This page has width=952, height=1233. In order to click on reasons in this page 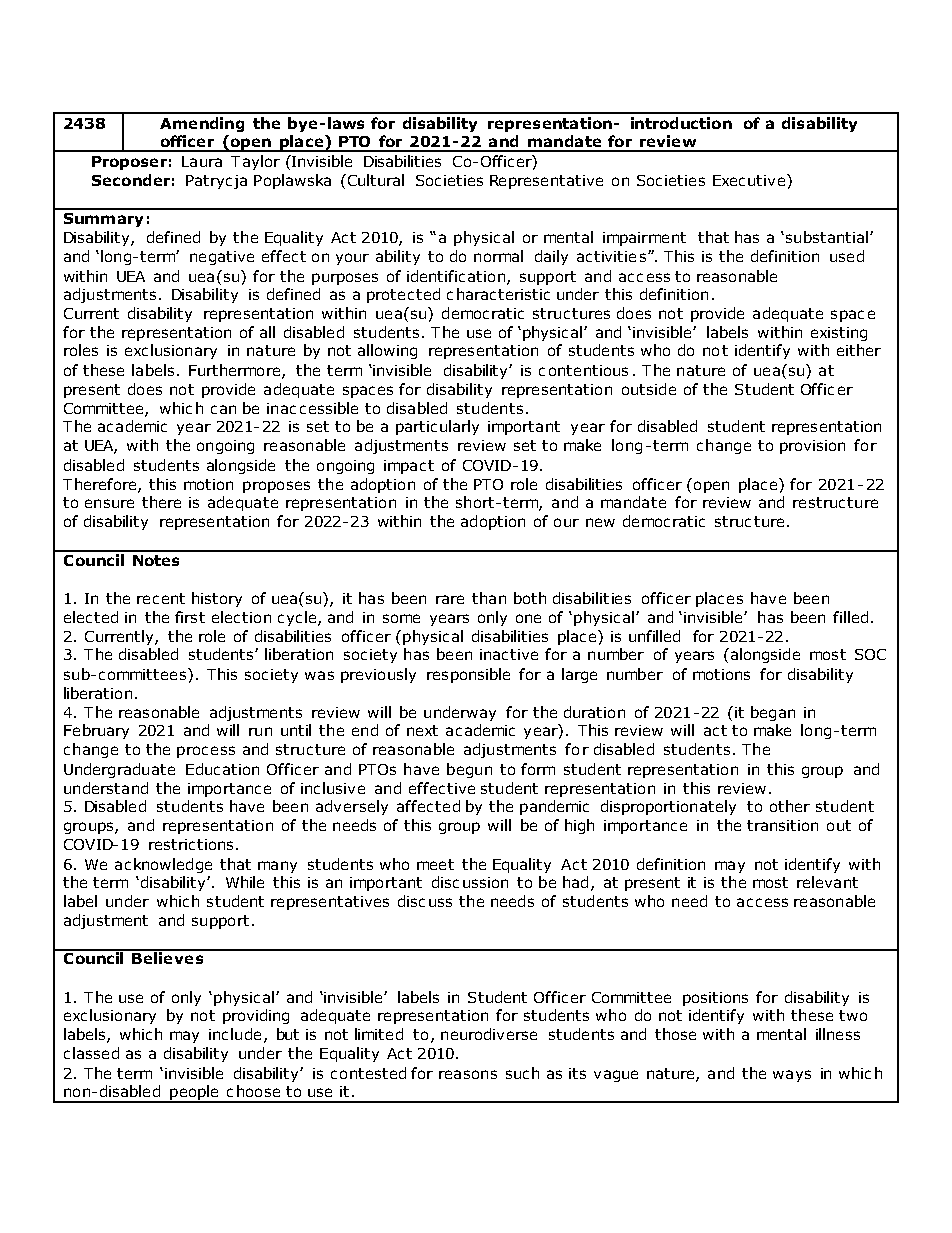, I will do `click(468, 1074)`.
